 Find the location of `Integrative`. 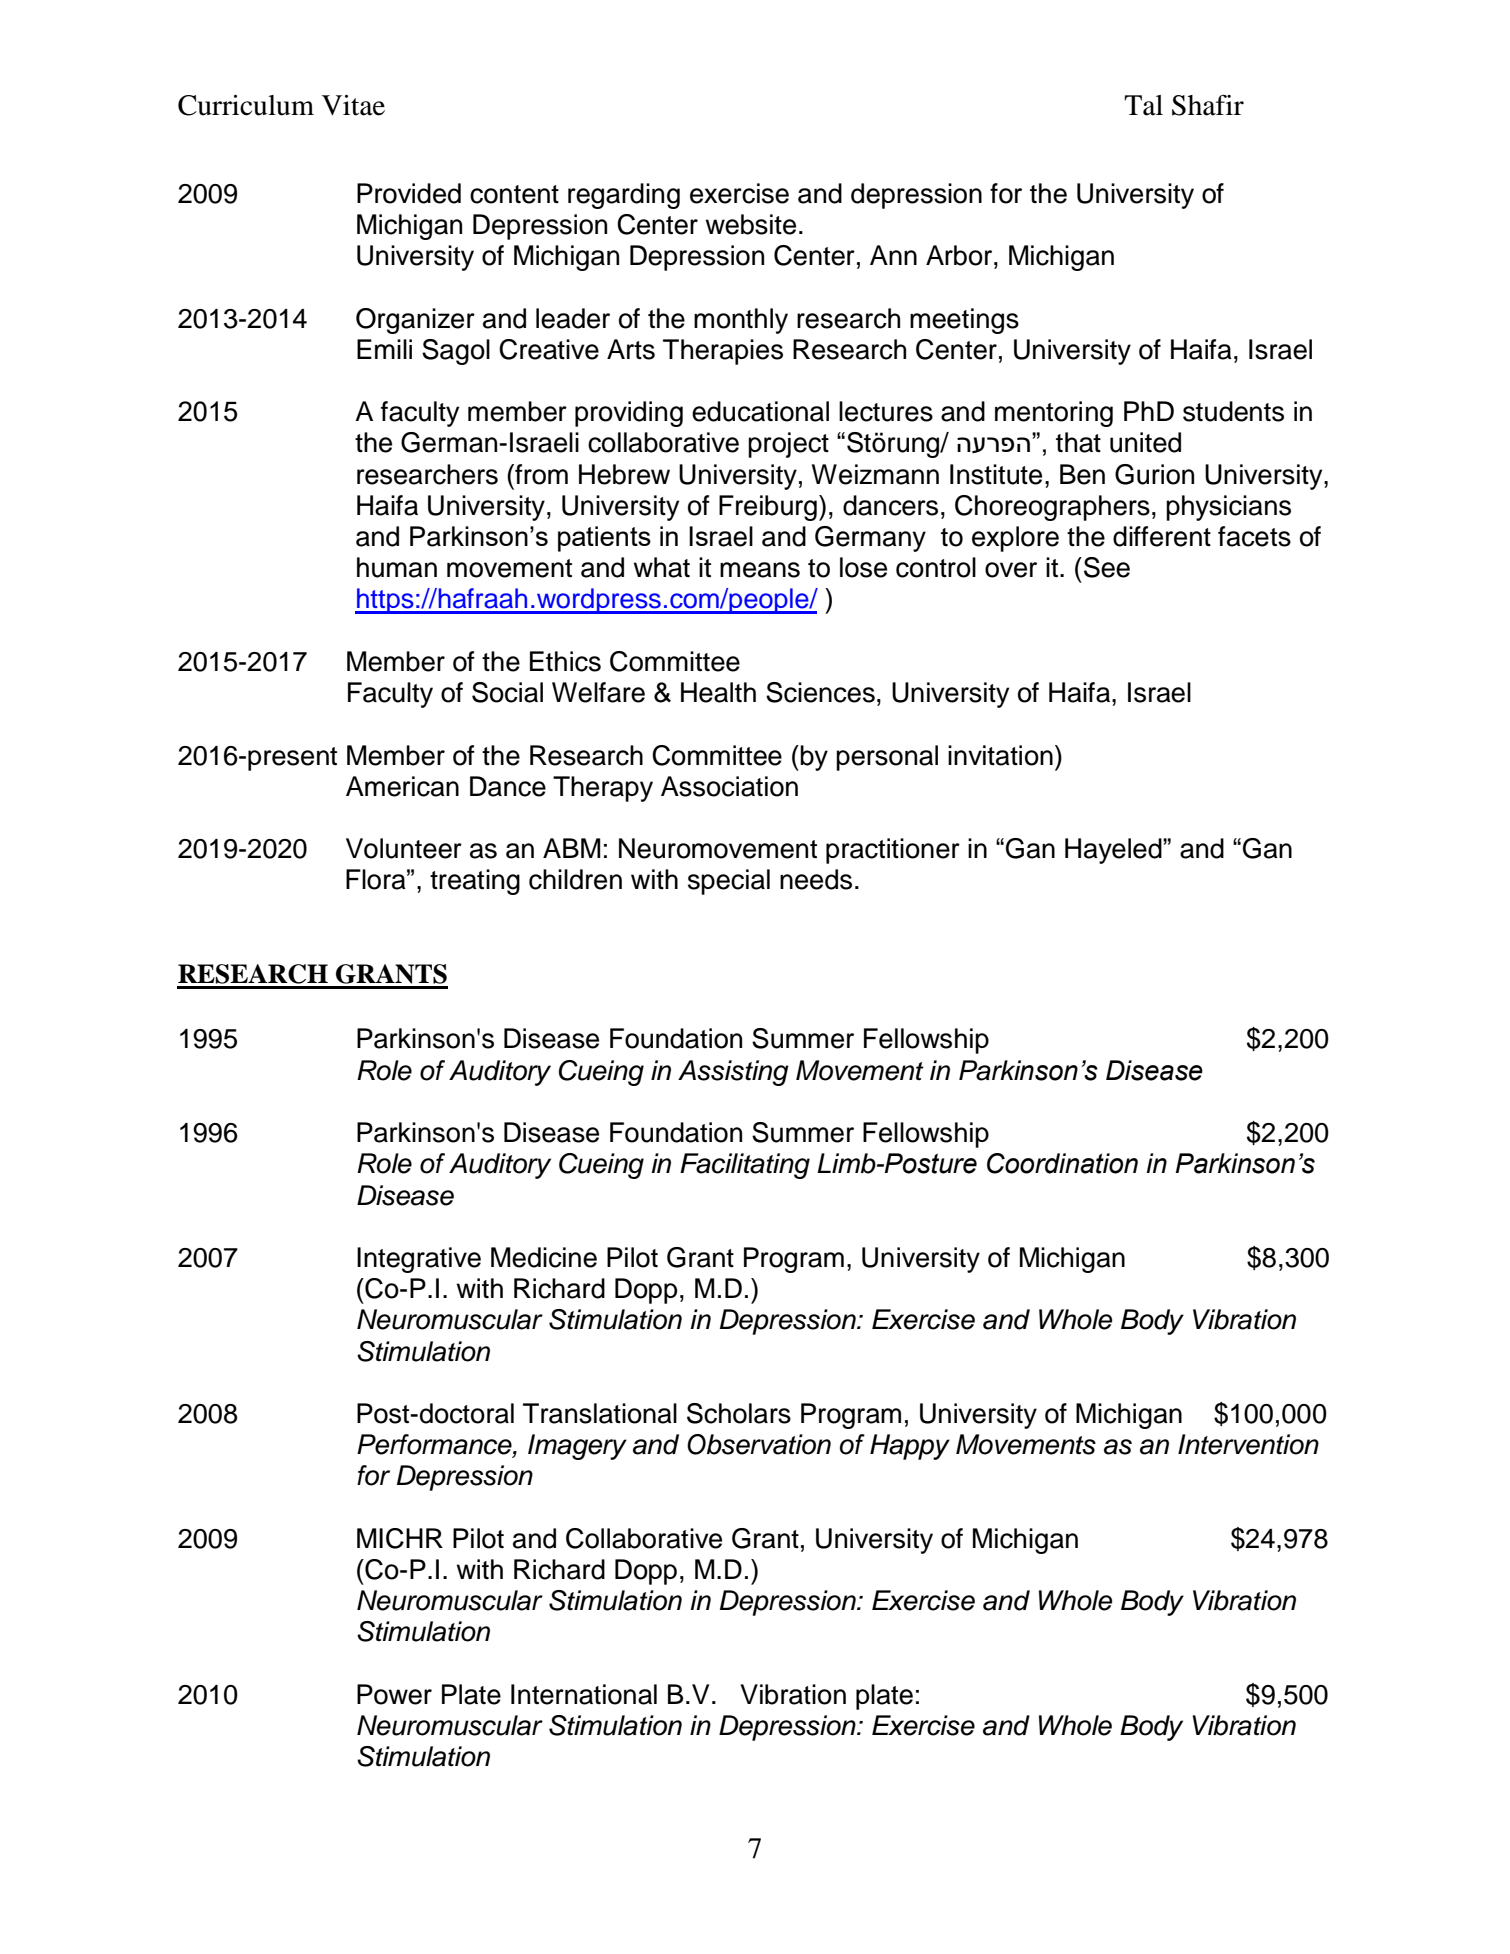

Integrative is located at coordinates (419, 1260).
